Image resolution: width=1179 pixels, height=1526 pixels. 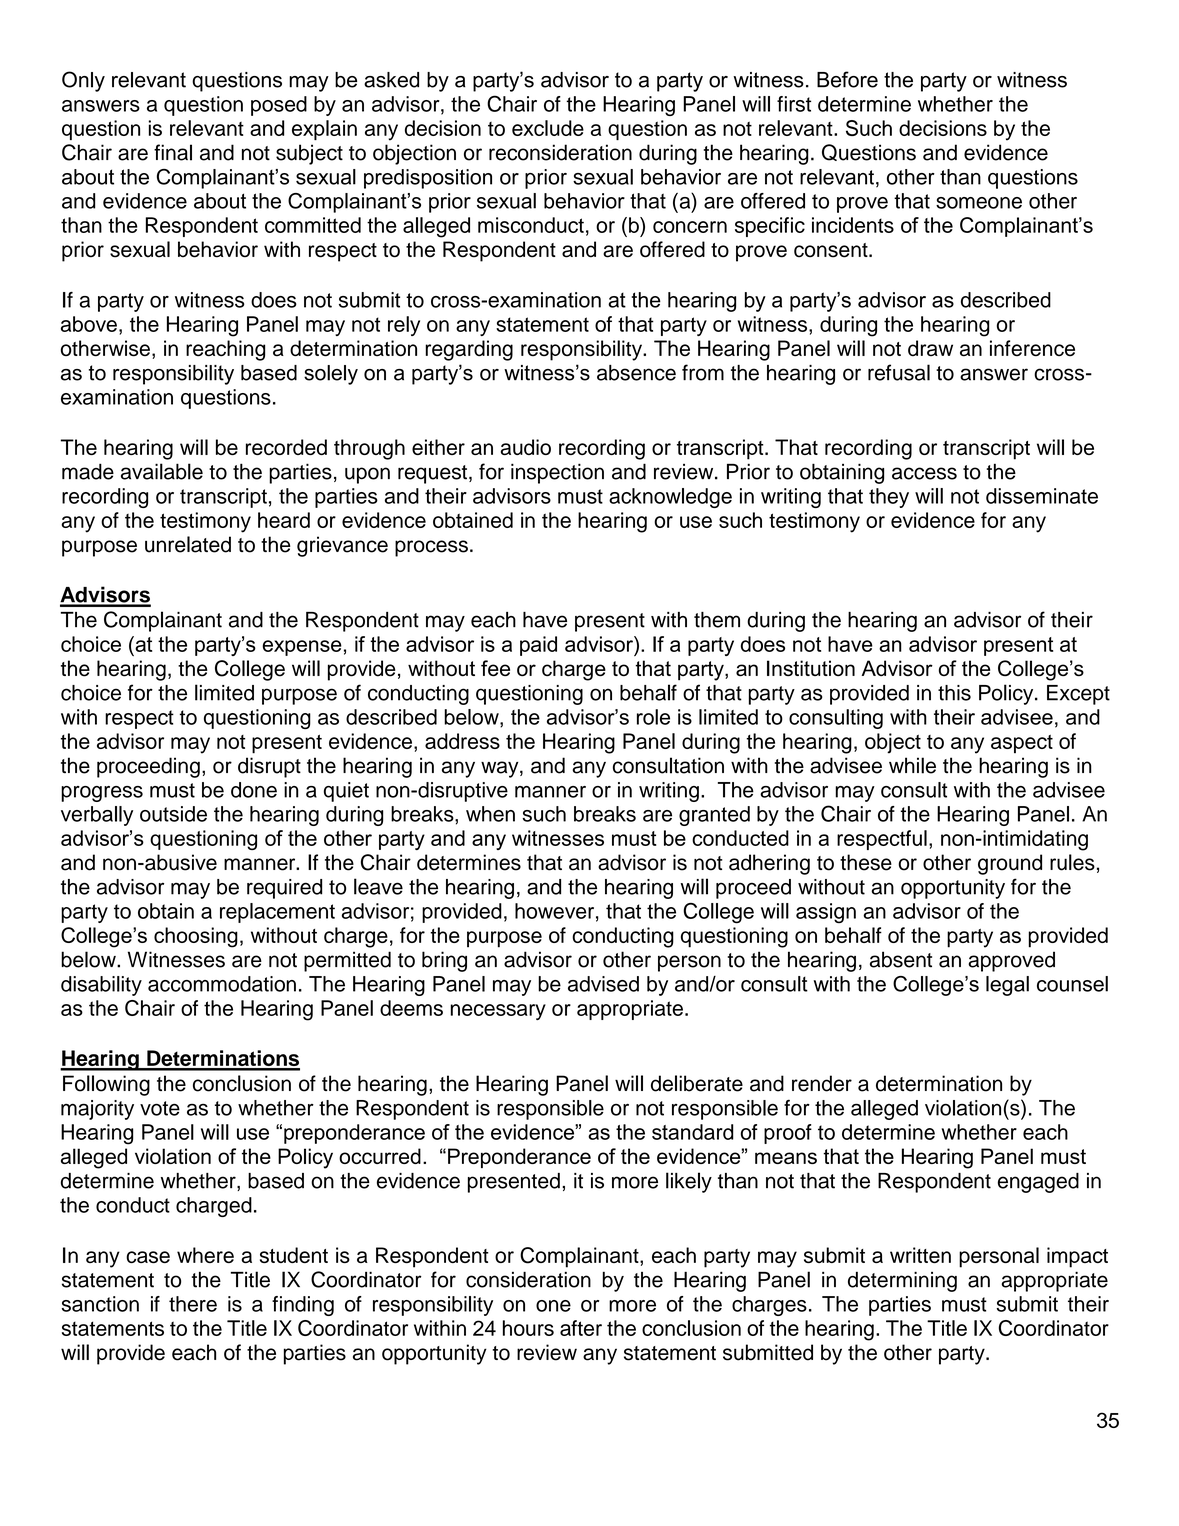 I want to click on after, so click(x=581, y=1328).
